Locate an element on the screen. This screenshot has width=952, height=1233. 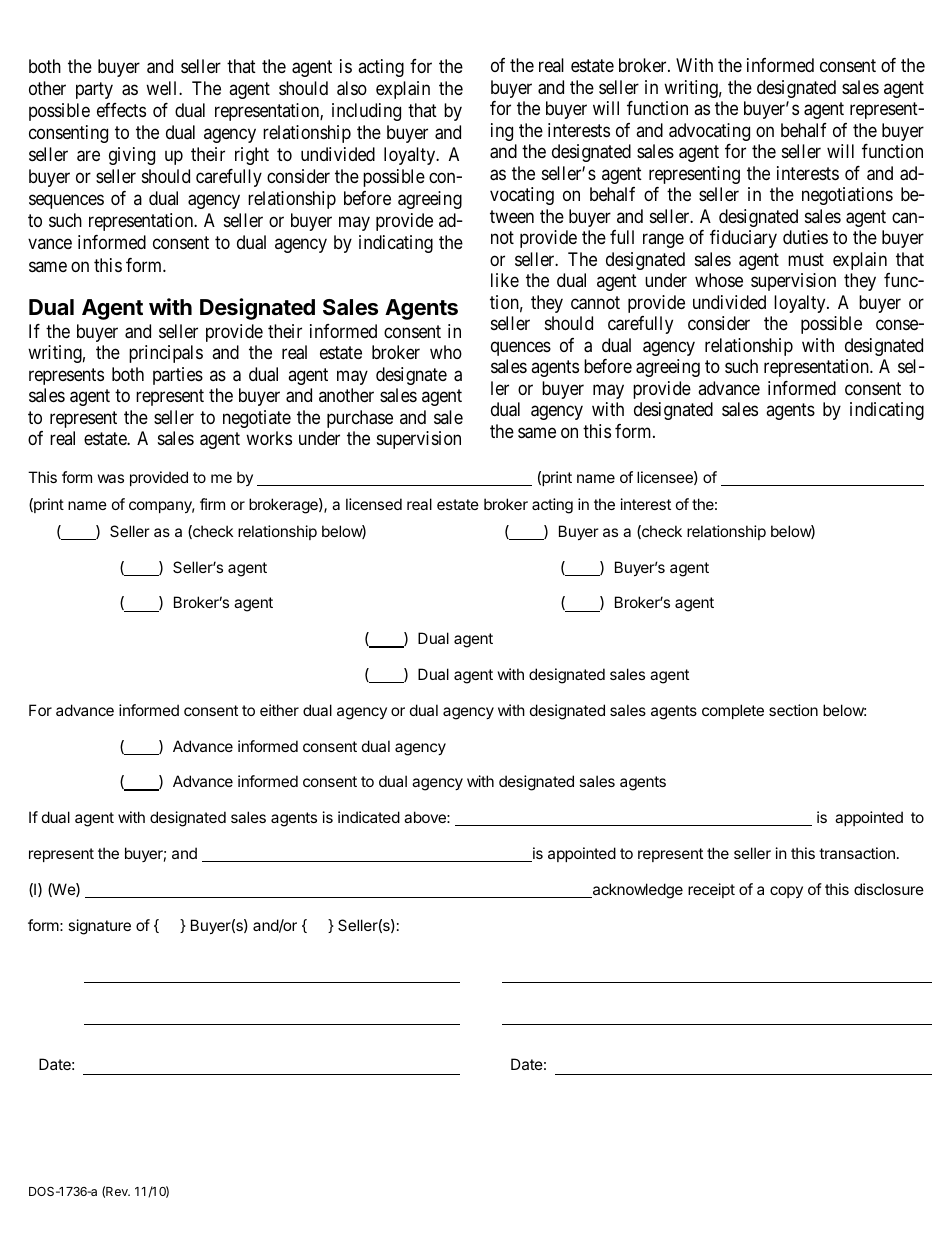
including is located at coordinates (366, 112).
